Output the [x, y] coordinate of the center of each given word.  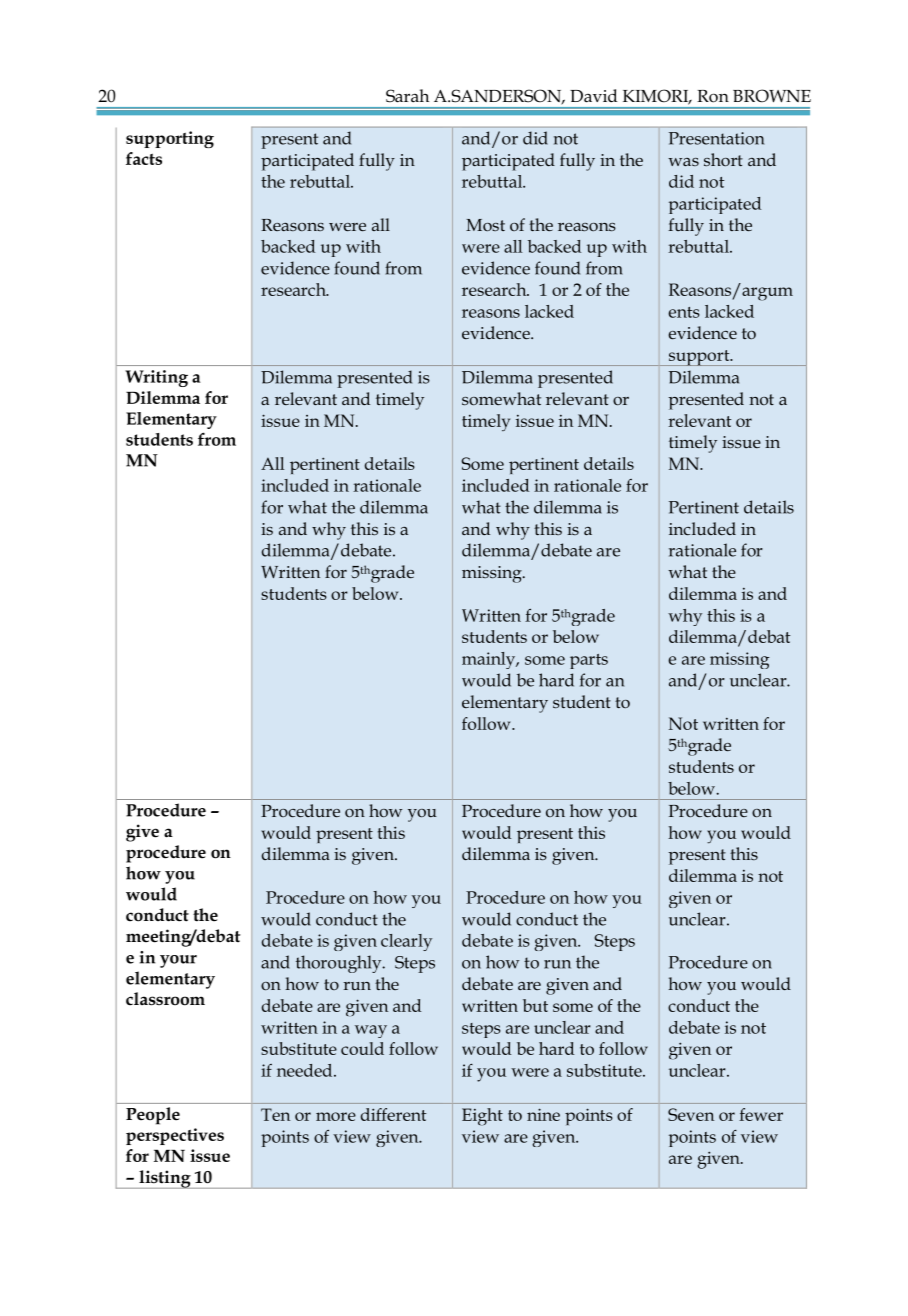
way [371, 1031]
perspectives [175, 1136]
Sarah [407, 96]
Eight [482, 1117]
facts [144, 158]
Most [485, 225]
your [178, 961]
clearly [406, 942]
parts [589, 661]
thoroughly [340, 964]
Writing [156, 378]
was [683, 162]
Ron [713, 96]
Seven [691, 1114]
